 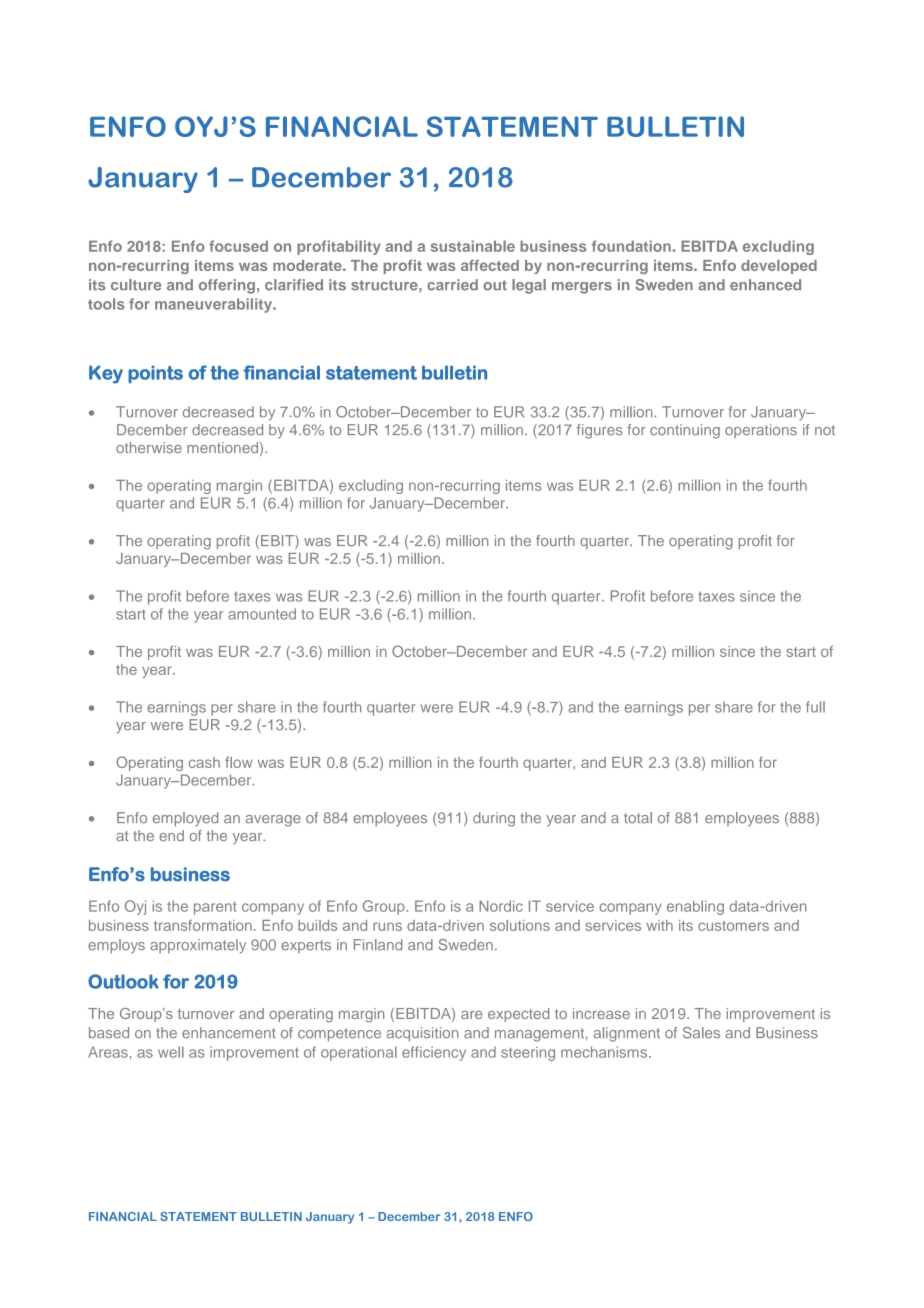 I want to click on enhanced, so click(x=765, y=285).
